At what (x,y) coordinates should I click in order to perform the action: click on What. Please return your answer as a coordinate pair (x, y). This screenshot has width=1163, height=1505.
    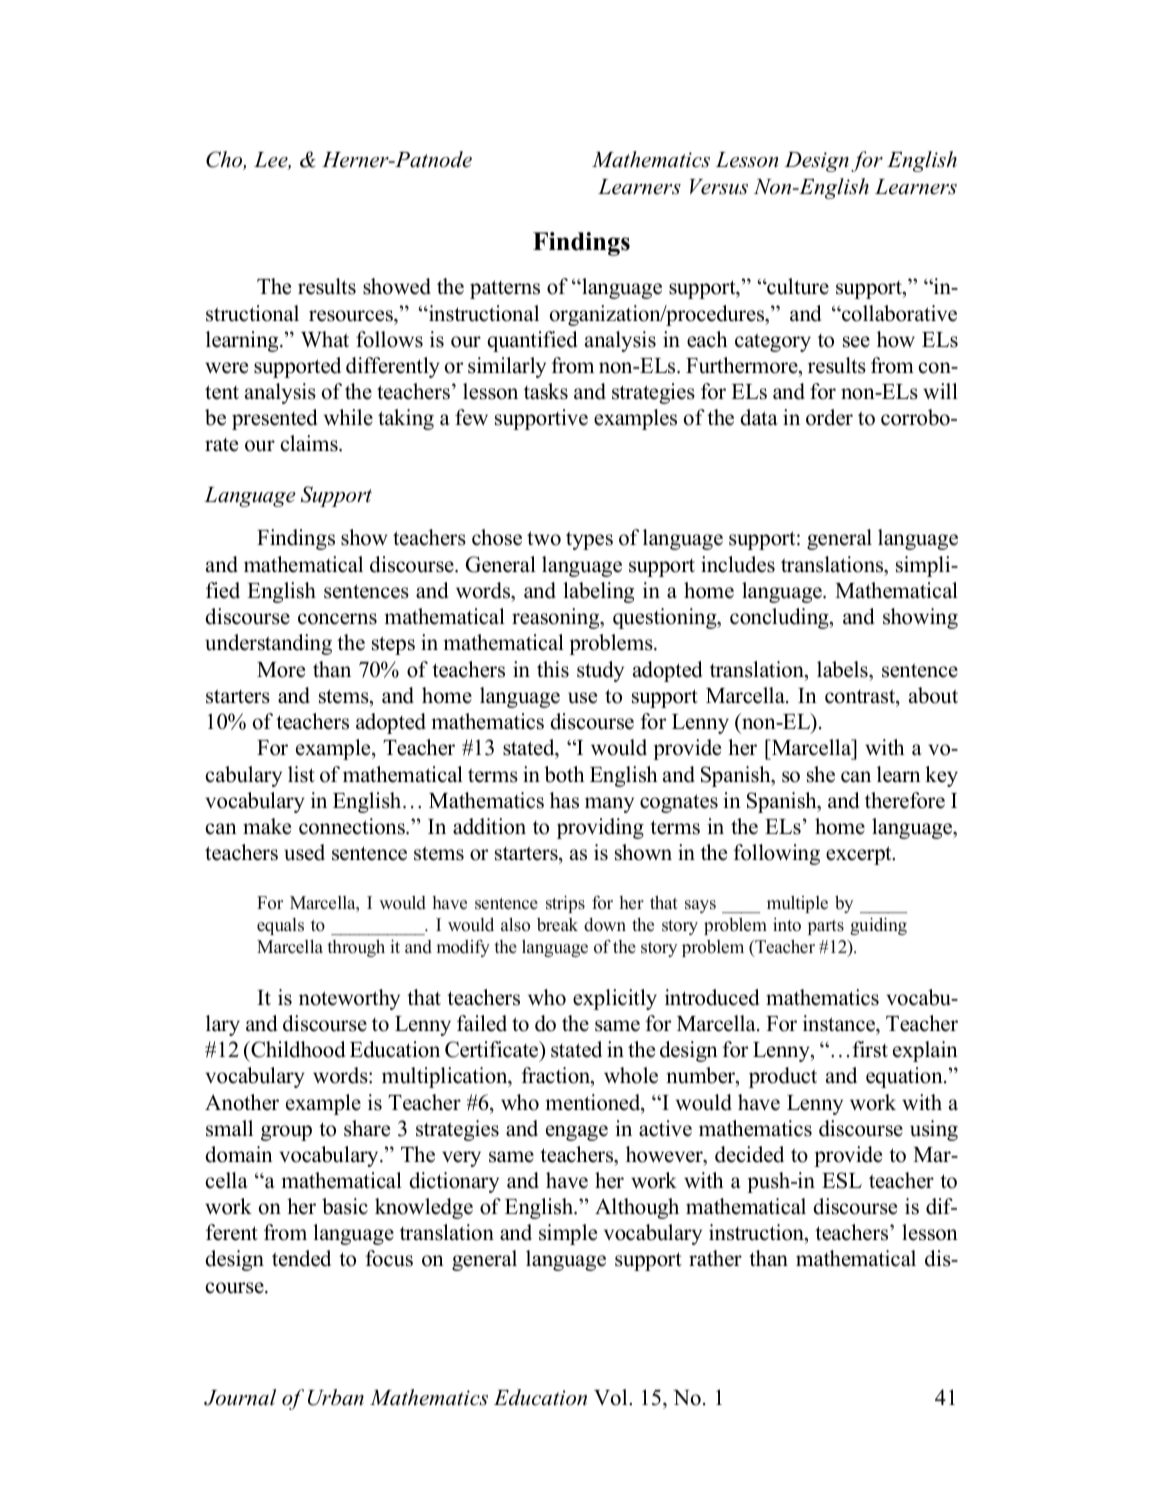
    Looking at the image, I should click on (325, 339).
